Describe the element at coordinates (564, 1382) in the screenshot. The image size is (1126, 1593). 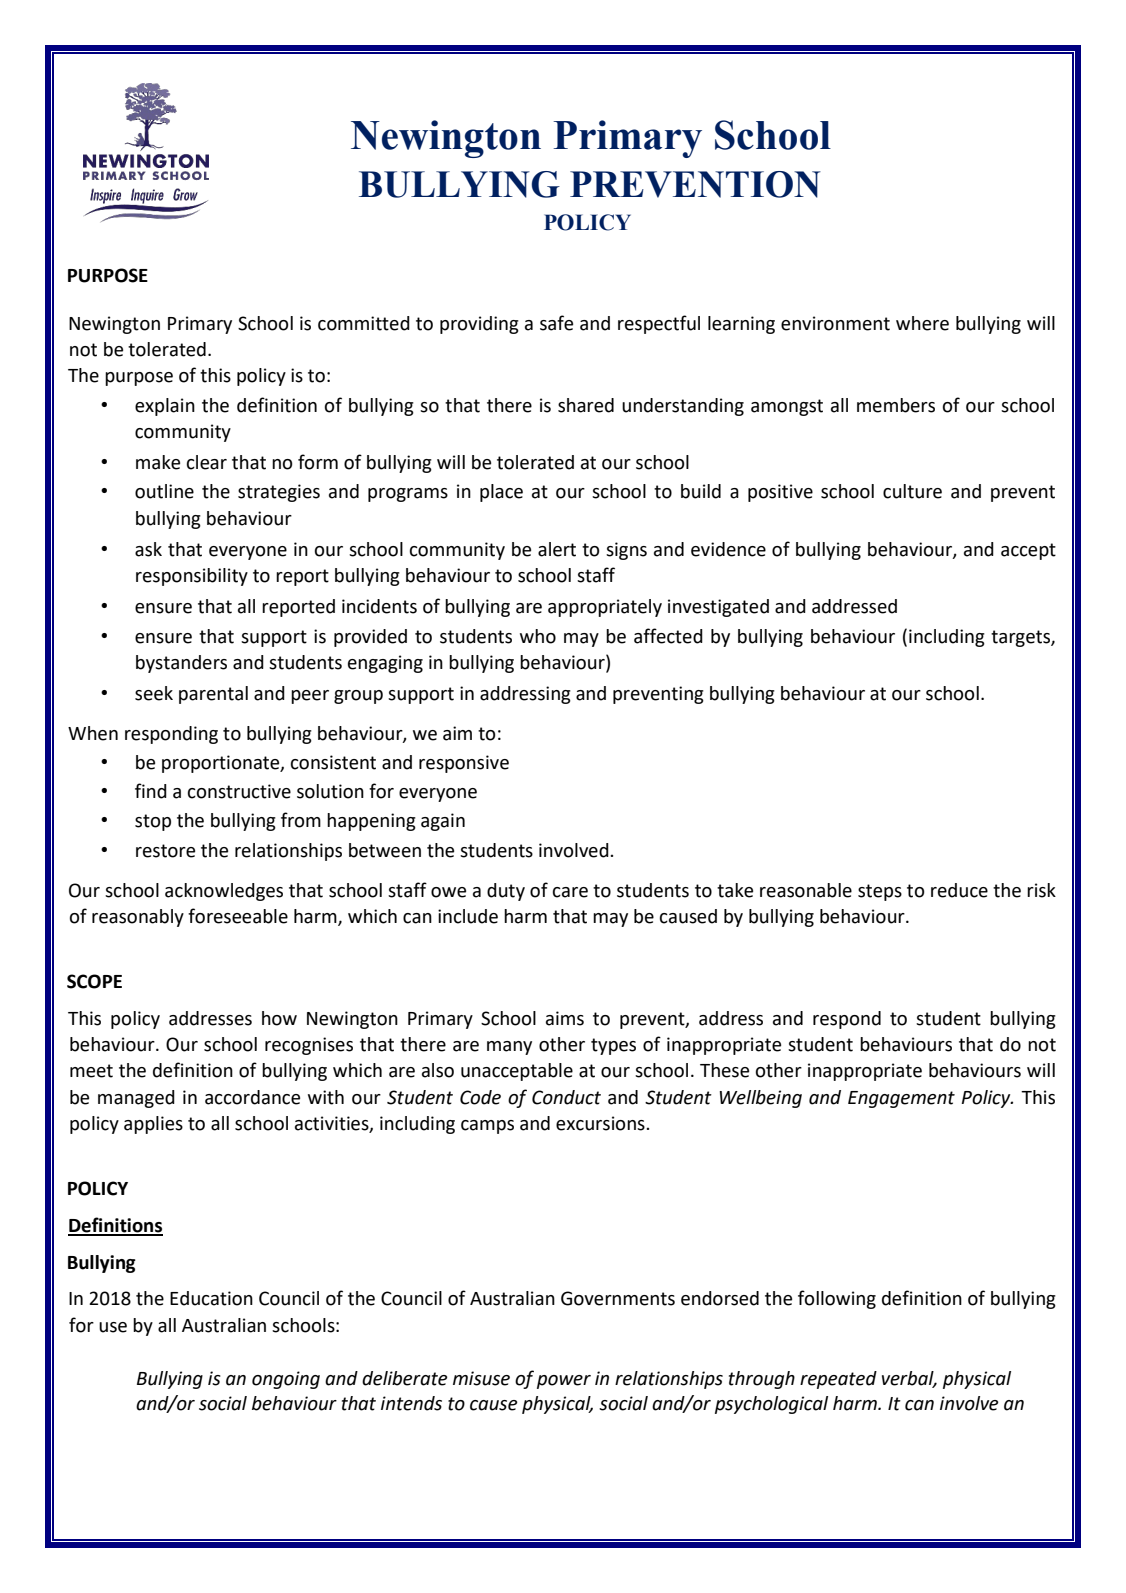
I see `power` at that location.
